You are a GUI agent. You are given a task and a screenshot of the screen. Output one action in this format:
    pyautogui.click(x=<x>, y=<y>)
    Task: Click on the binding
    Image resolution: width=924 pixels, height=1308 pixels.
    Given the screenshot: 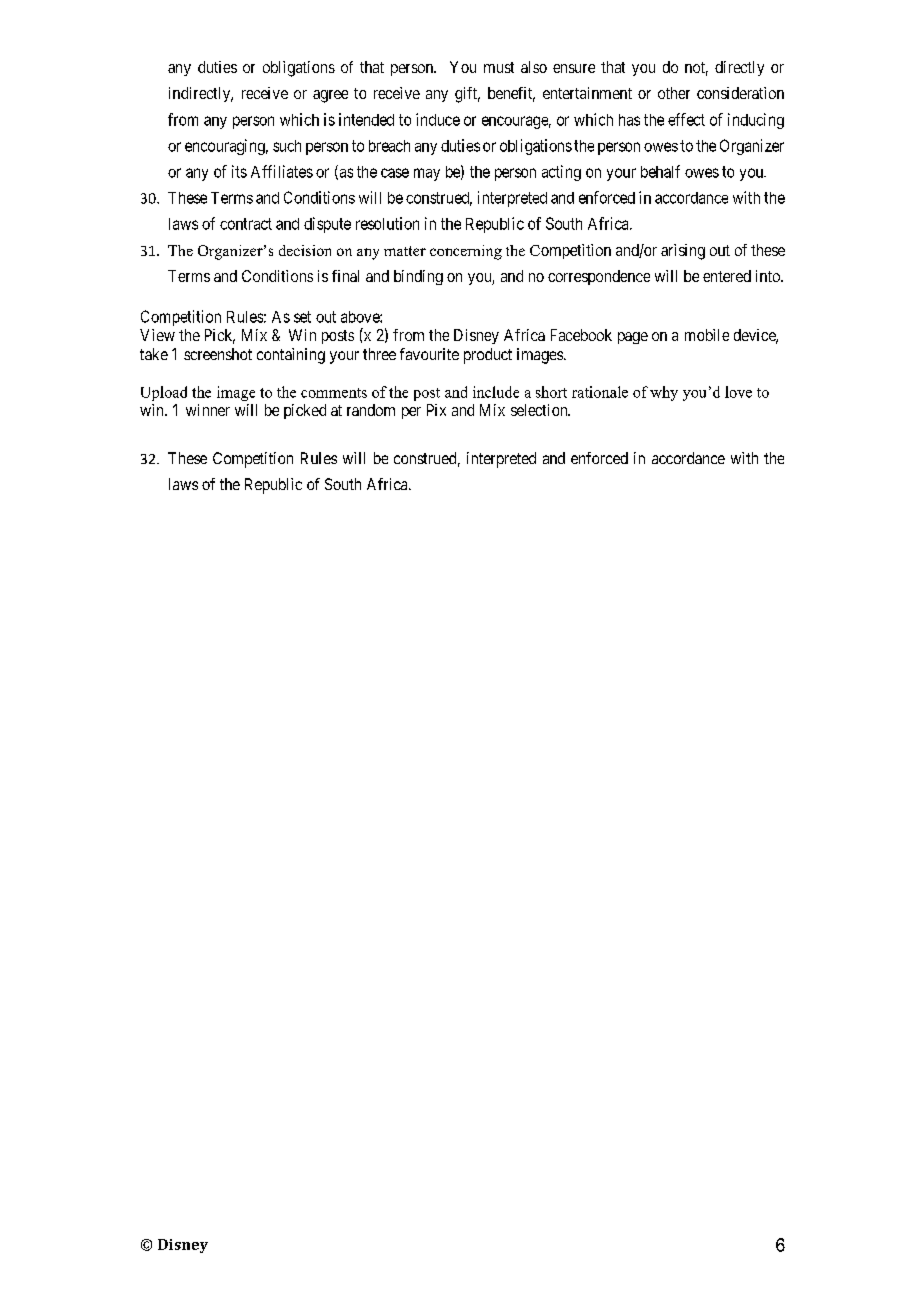 What is the action you would take?
    pyautogui.click(x=418, y=277)
